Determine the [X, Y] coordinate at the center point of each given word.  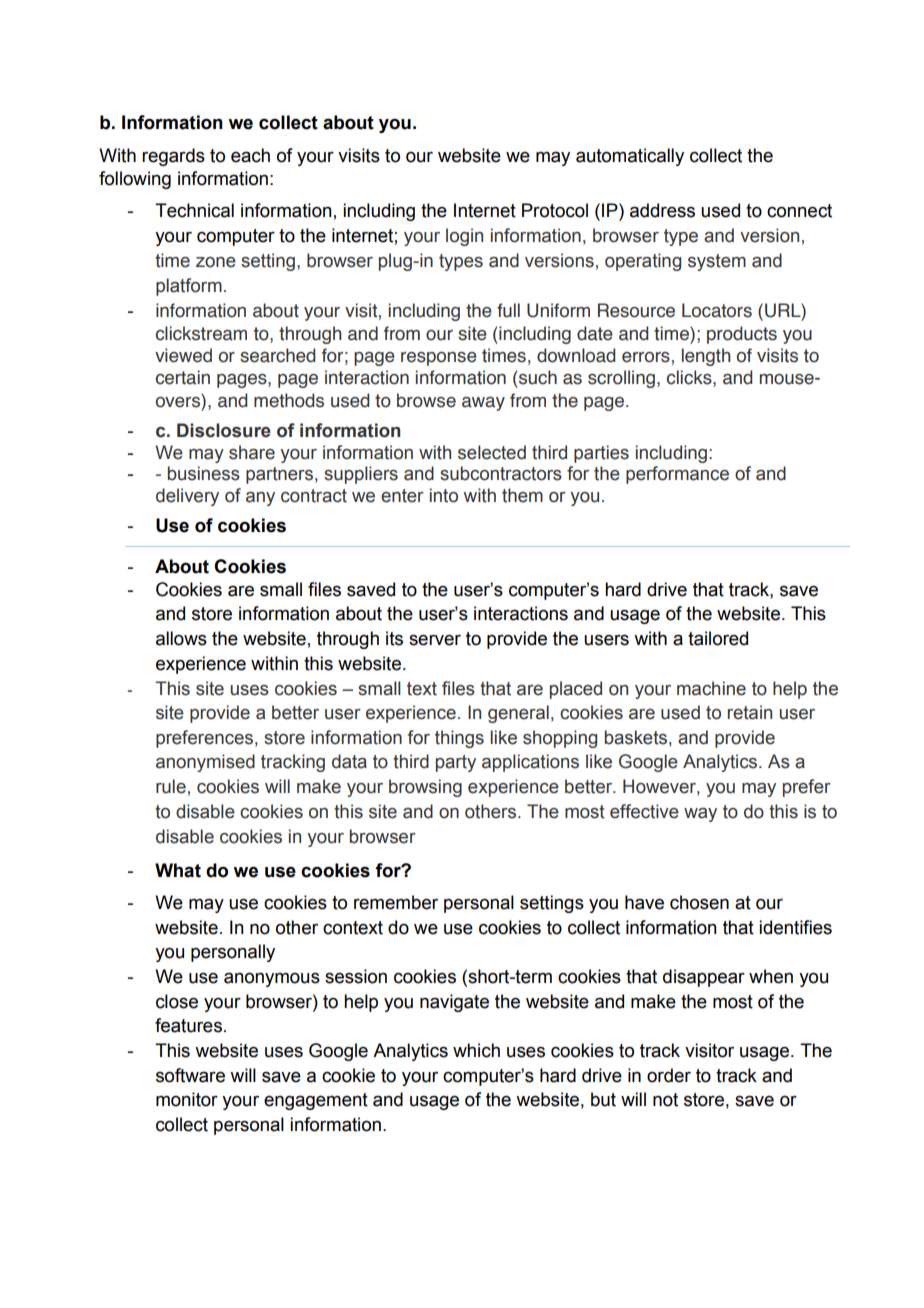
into [444, 495]
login [464, 237]
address [662, 210]
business [204, 473]
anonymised [205, 763]
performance [677, 475]
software [190, 1075]
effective [644, 811]
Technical [194, 210]
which [476, 1050]
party [456, 763]
